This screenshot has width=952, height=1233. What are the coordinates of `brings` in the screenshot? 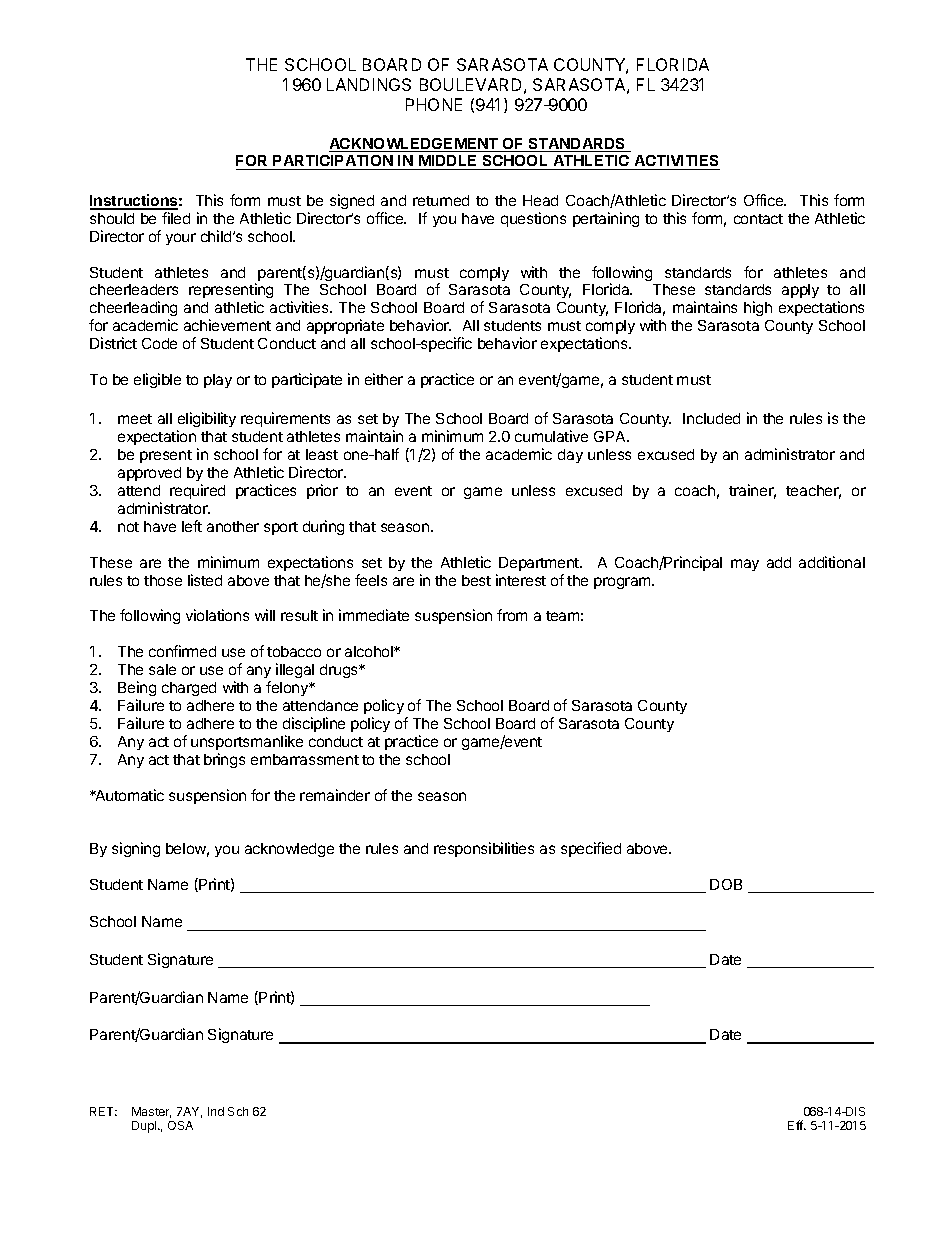 It's located at (224, 760).
